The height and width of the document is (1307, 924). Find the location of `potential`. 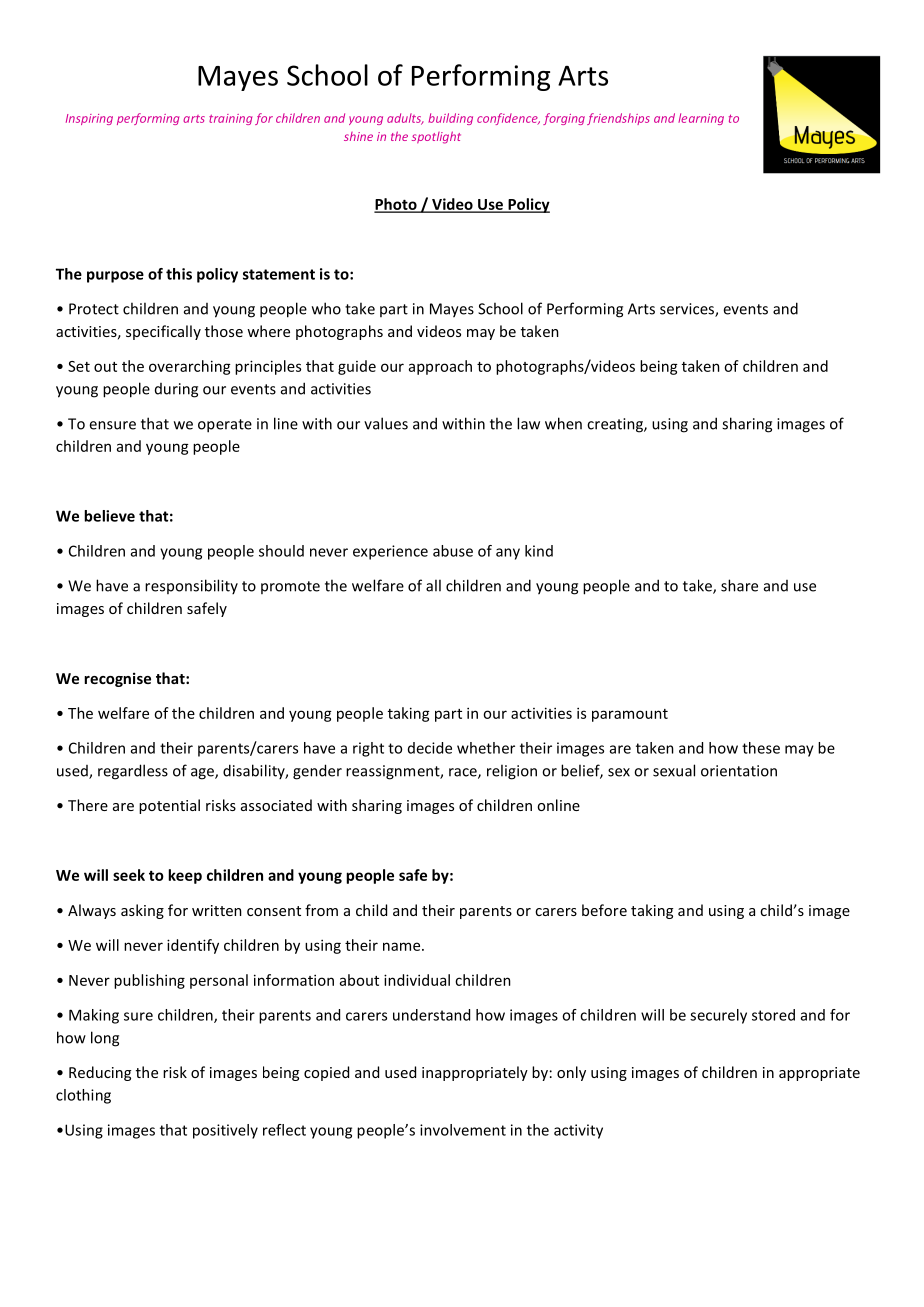

potential is located at coordinates (169, 806).
